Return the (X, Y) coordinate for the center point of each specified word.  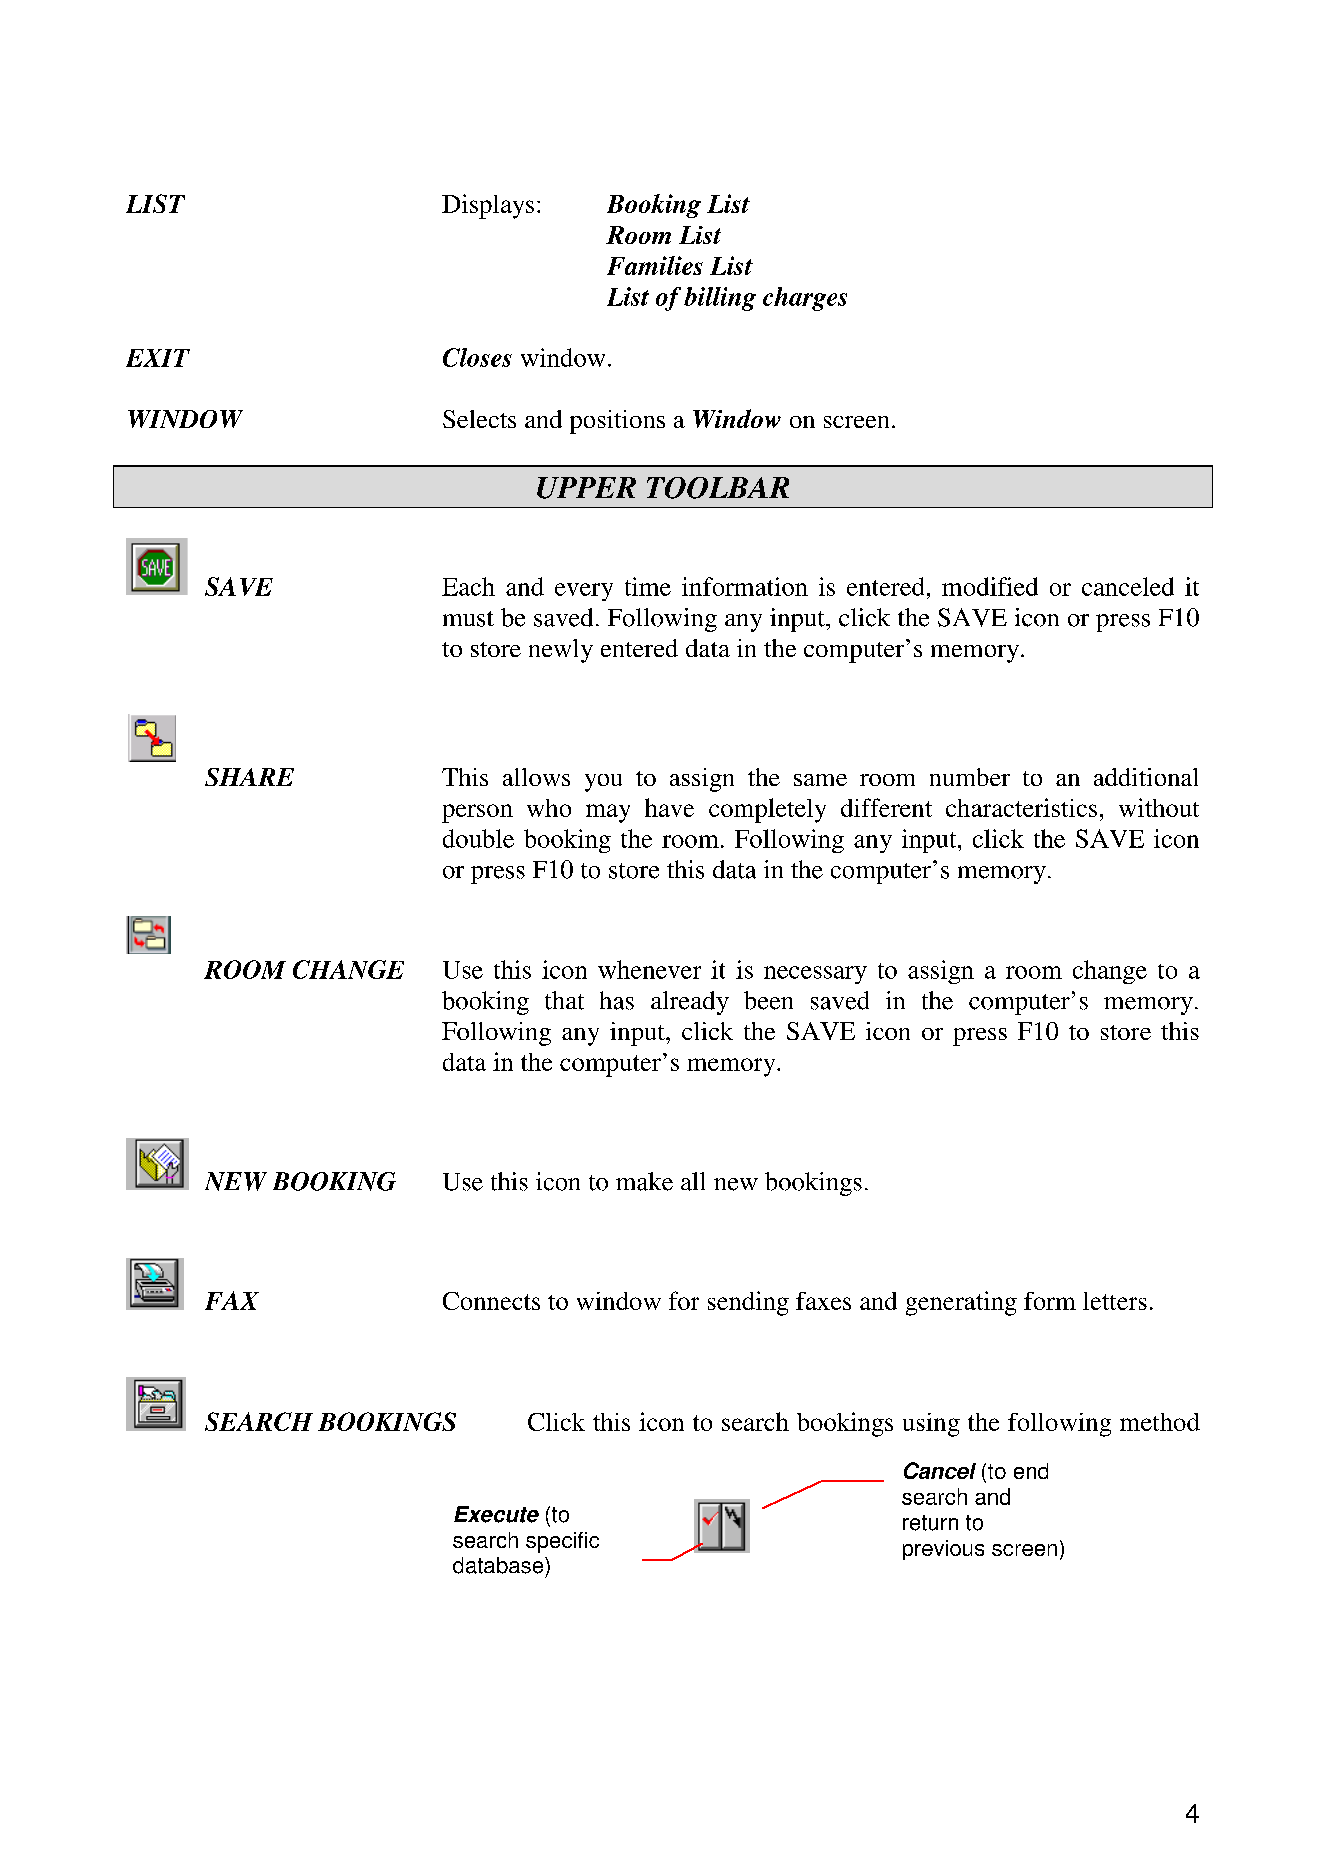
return (930, 1523)
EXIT (158, 358)
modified (990, 586)
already (690, 1003)
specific (562, 1542)
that (564, 1000)
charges (805, 299)
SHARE (249, 777)
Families (655, 265)
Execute (496, 1514)
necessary (815, 975)
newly (561, 651)
